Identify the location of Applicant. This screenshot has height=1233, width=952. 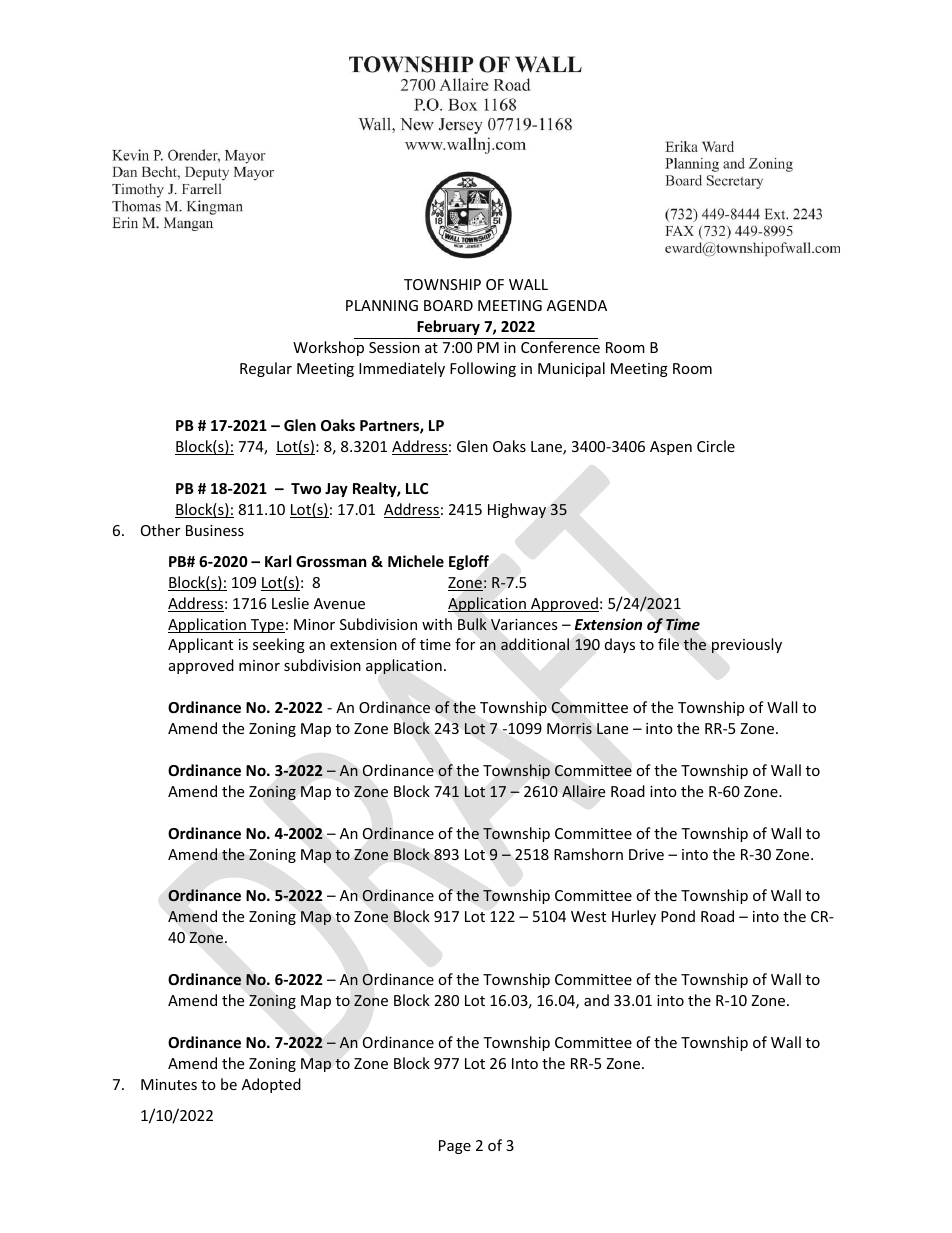
(200, 645).
